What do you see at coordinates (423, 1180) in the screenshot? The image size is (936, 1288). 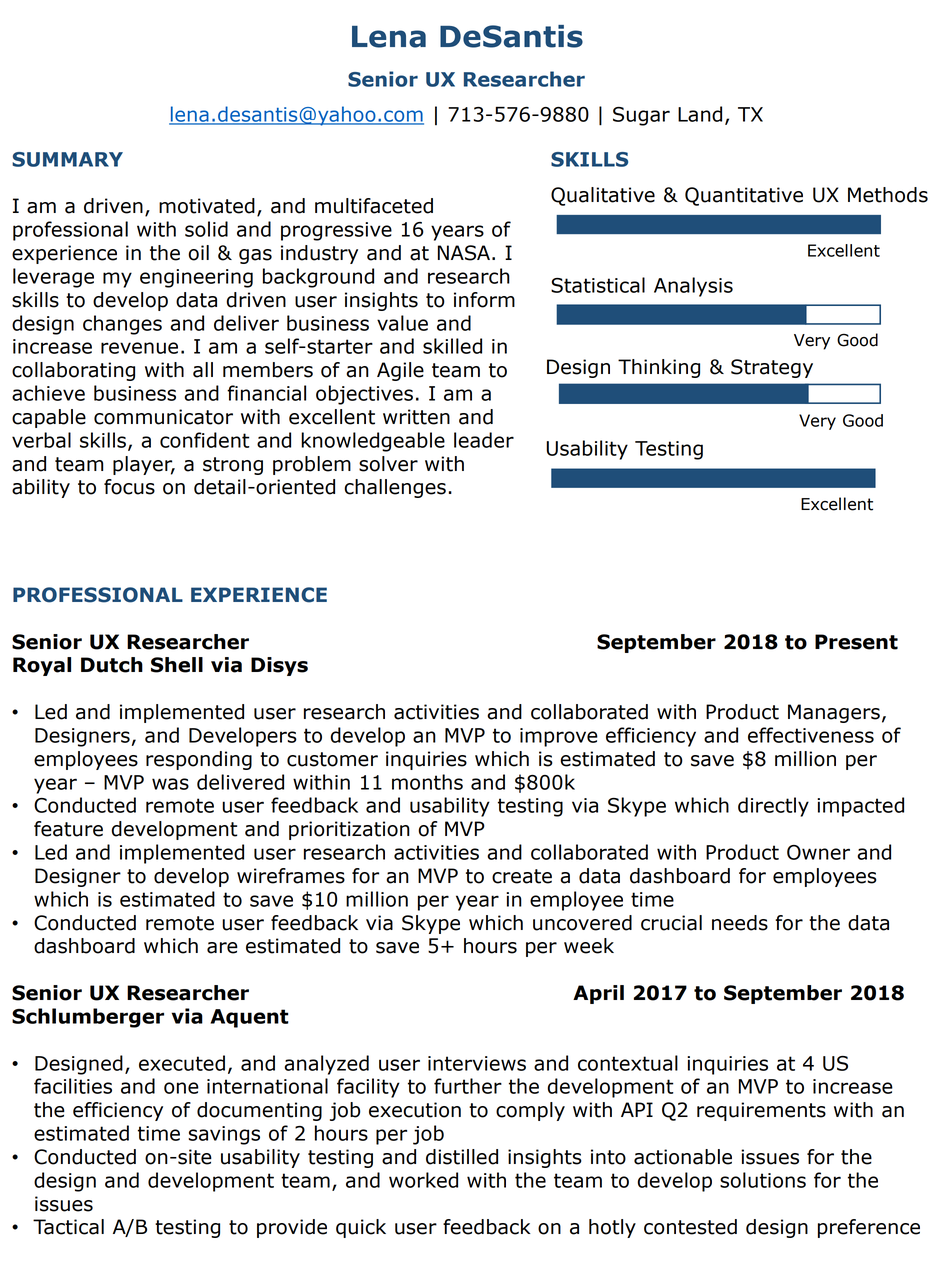 I see `worked` at bounding box center [423, 1180].
